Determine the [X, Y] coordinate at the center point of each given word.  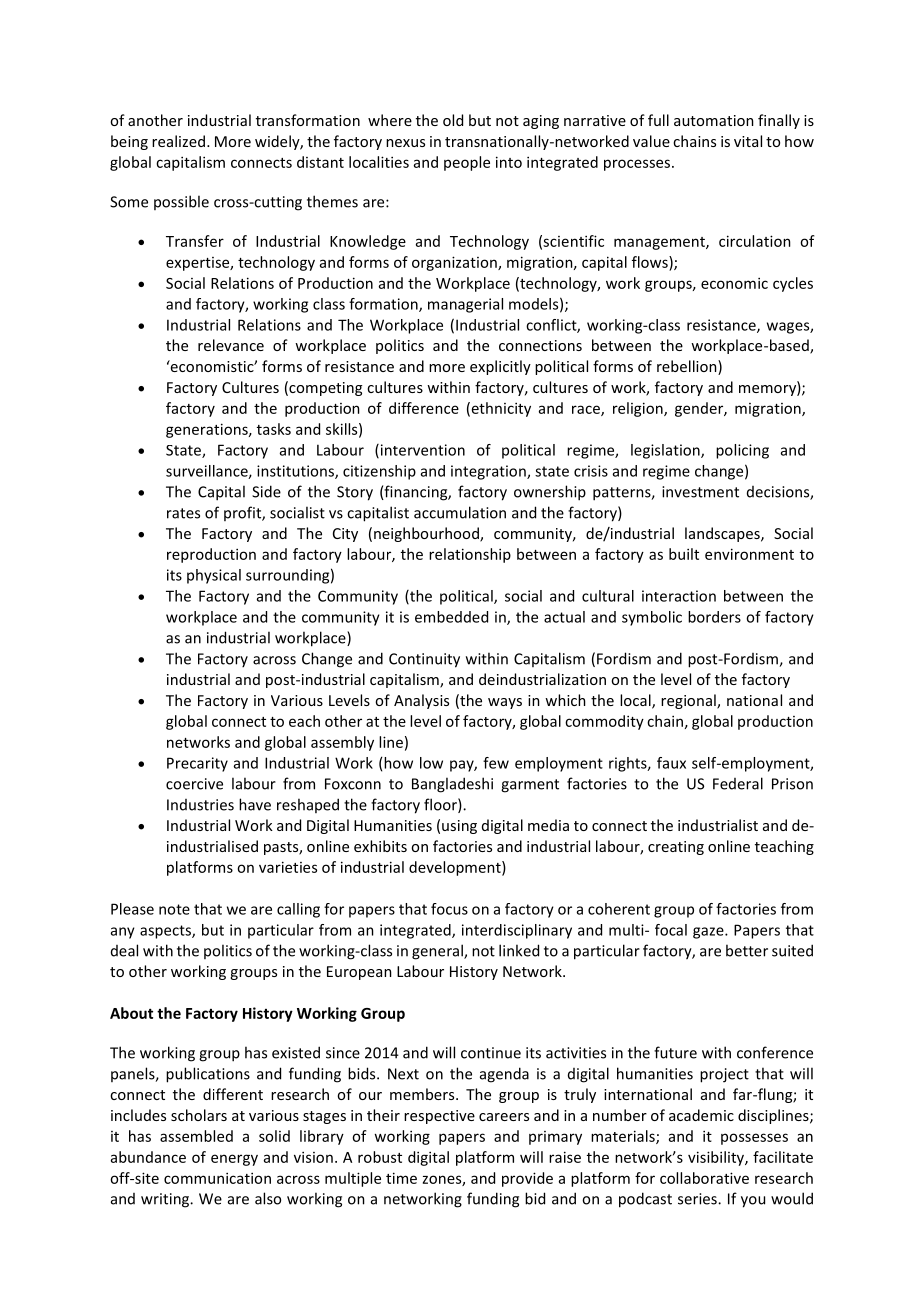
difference [424, 408]
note [174, 909]
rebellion [688, 367]
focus [449, 909]
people [467, 163]
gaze [709, 933]
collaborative [704, 1178]
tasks [274, 429]
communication [217, 1178]
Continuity [424, 660]
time [401, 1178]
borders [714, 617]
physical [214, 576]
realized [178, 141]
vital [748, 141]
